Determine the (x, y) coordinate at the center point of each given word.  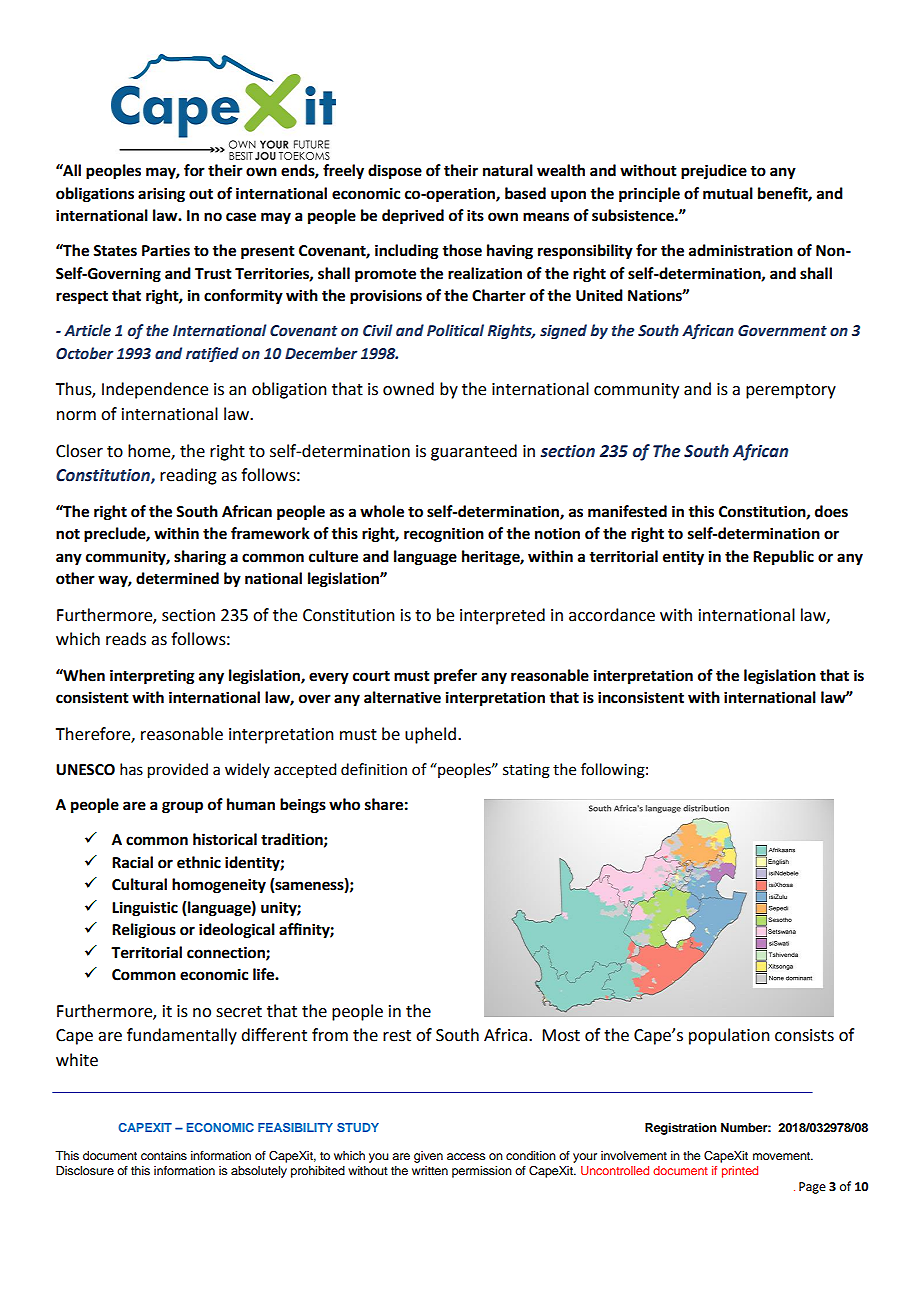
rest (397, 1036)
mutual (728, 193)
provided (178, 771)
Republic (783, 558)
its (475, 215)
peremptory (791, 391)
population (729, 1036)
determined (177, 578)
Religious (144, 931)
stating (526, 771)
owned (408, 389)
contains (164, 1155)
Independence (155, 390)
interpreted (502, 616)
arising (161, 195)
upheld (430, 735)
